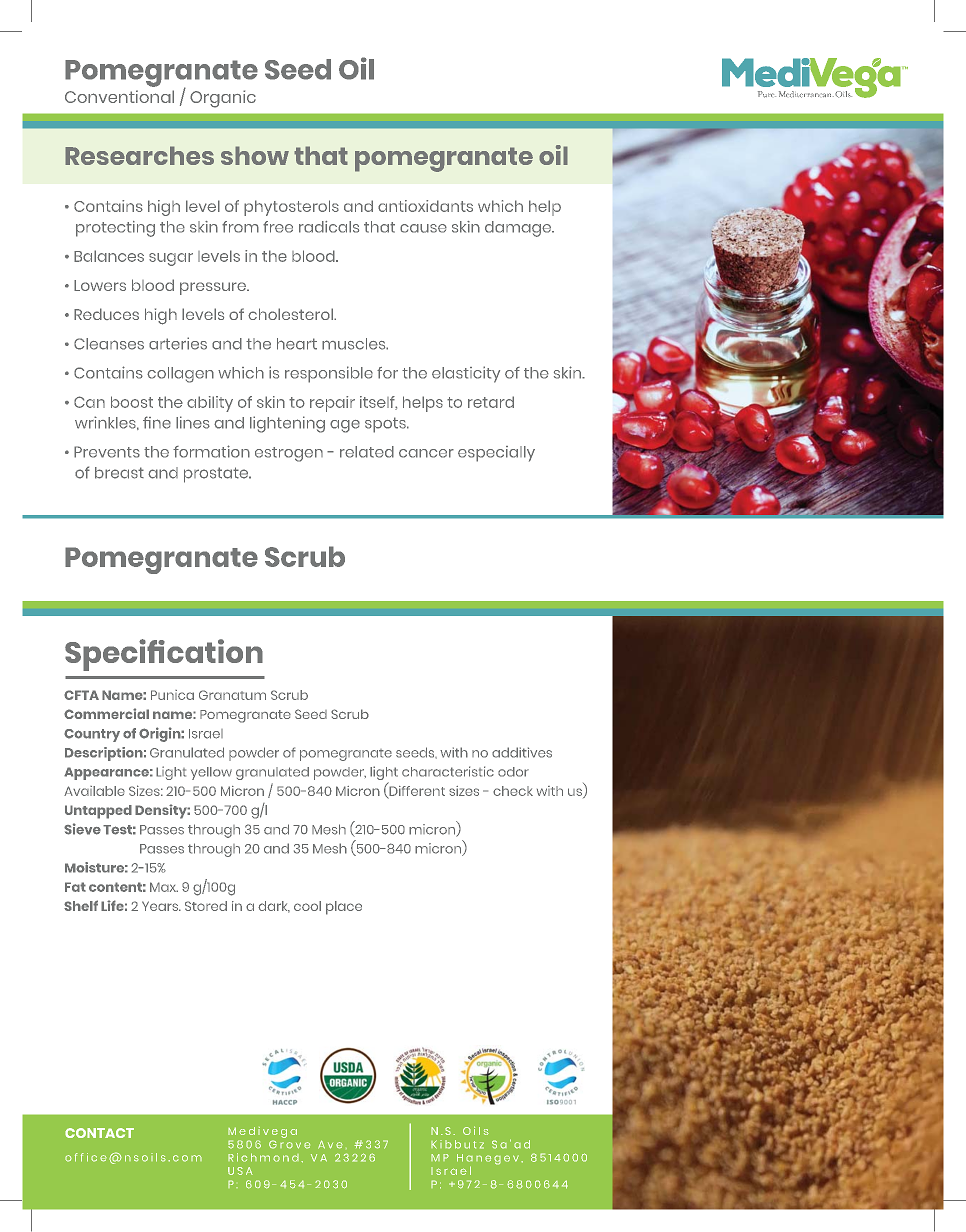 This screenshot has width=966, height=1232. I want to click on elasticity, so click(466, 374).
